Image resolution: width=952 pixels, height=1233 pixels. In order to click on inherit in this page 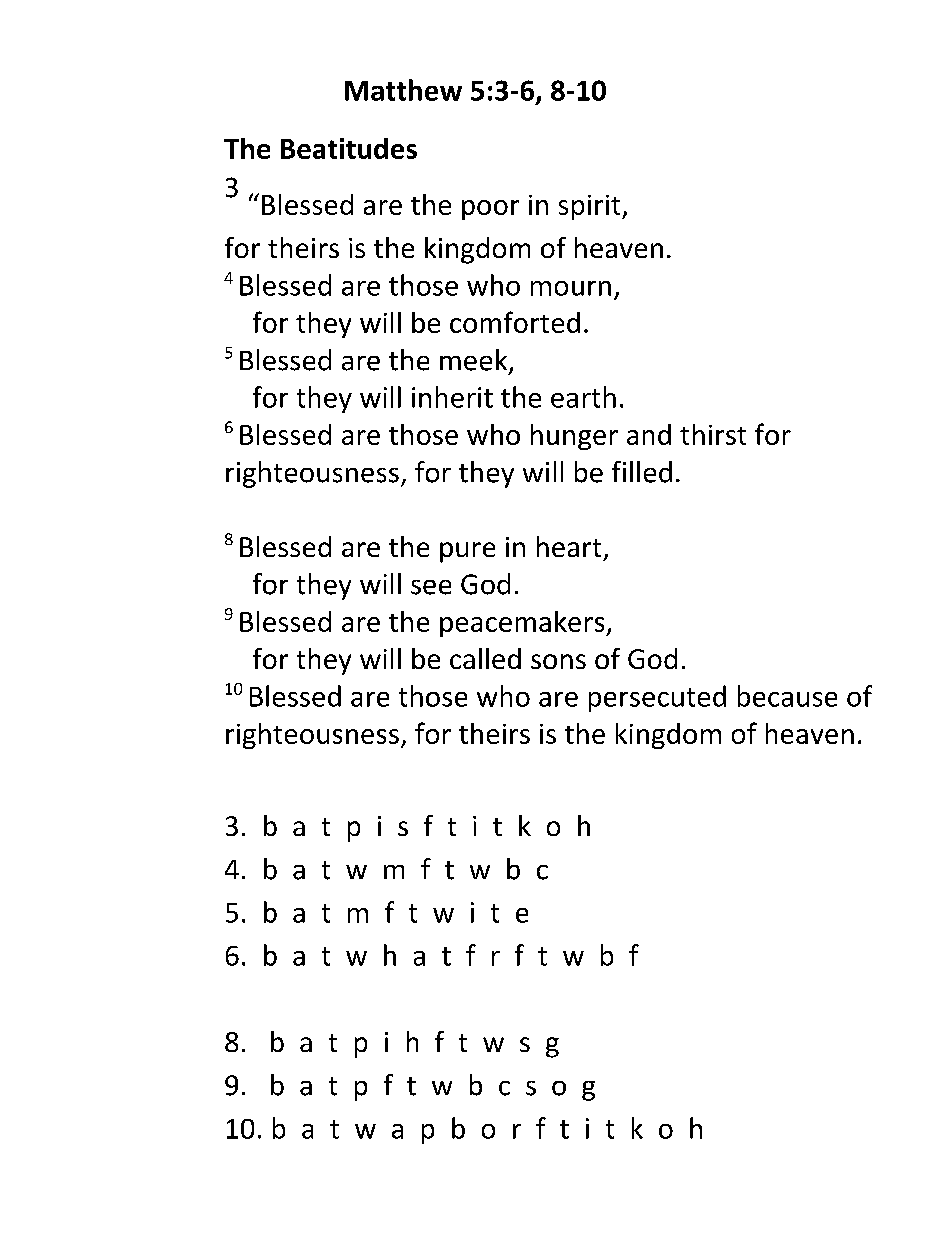, I will do `click(452, 397)`.
